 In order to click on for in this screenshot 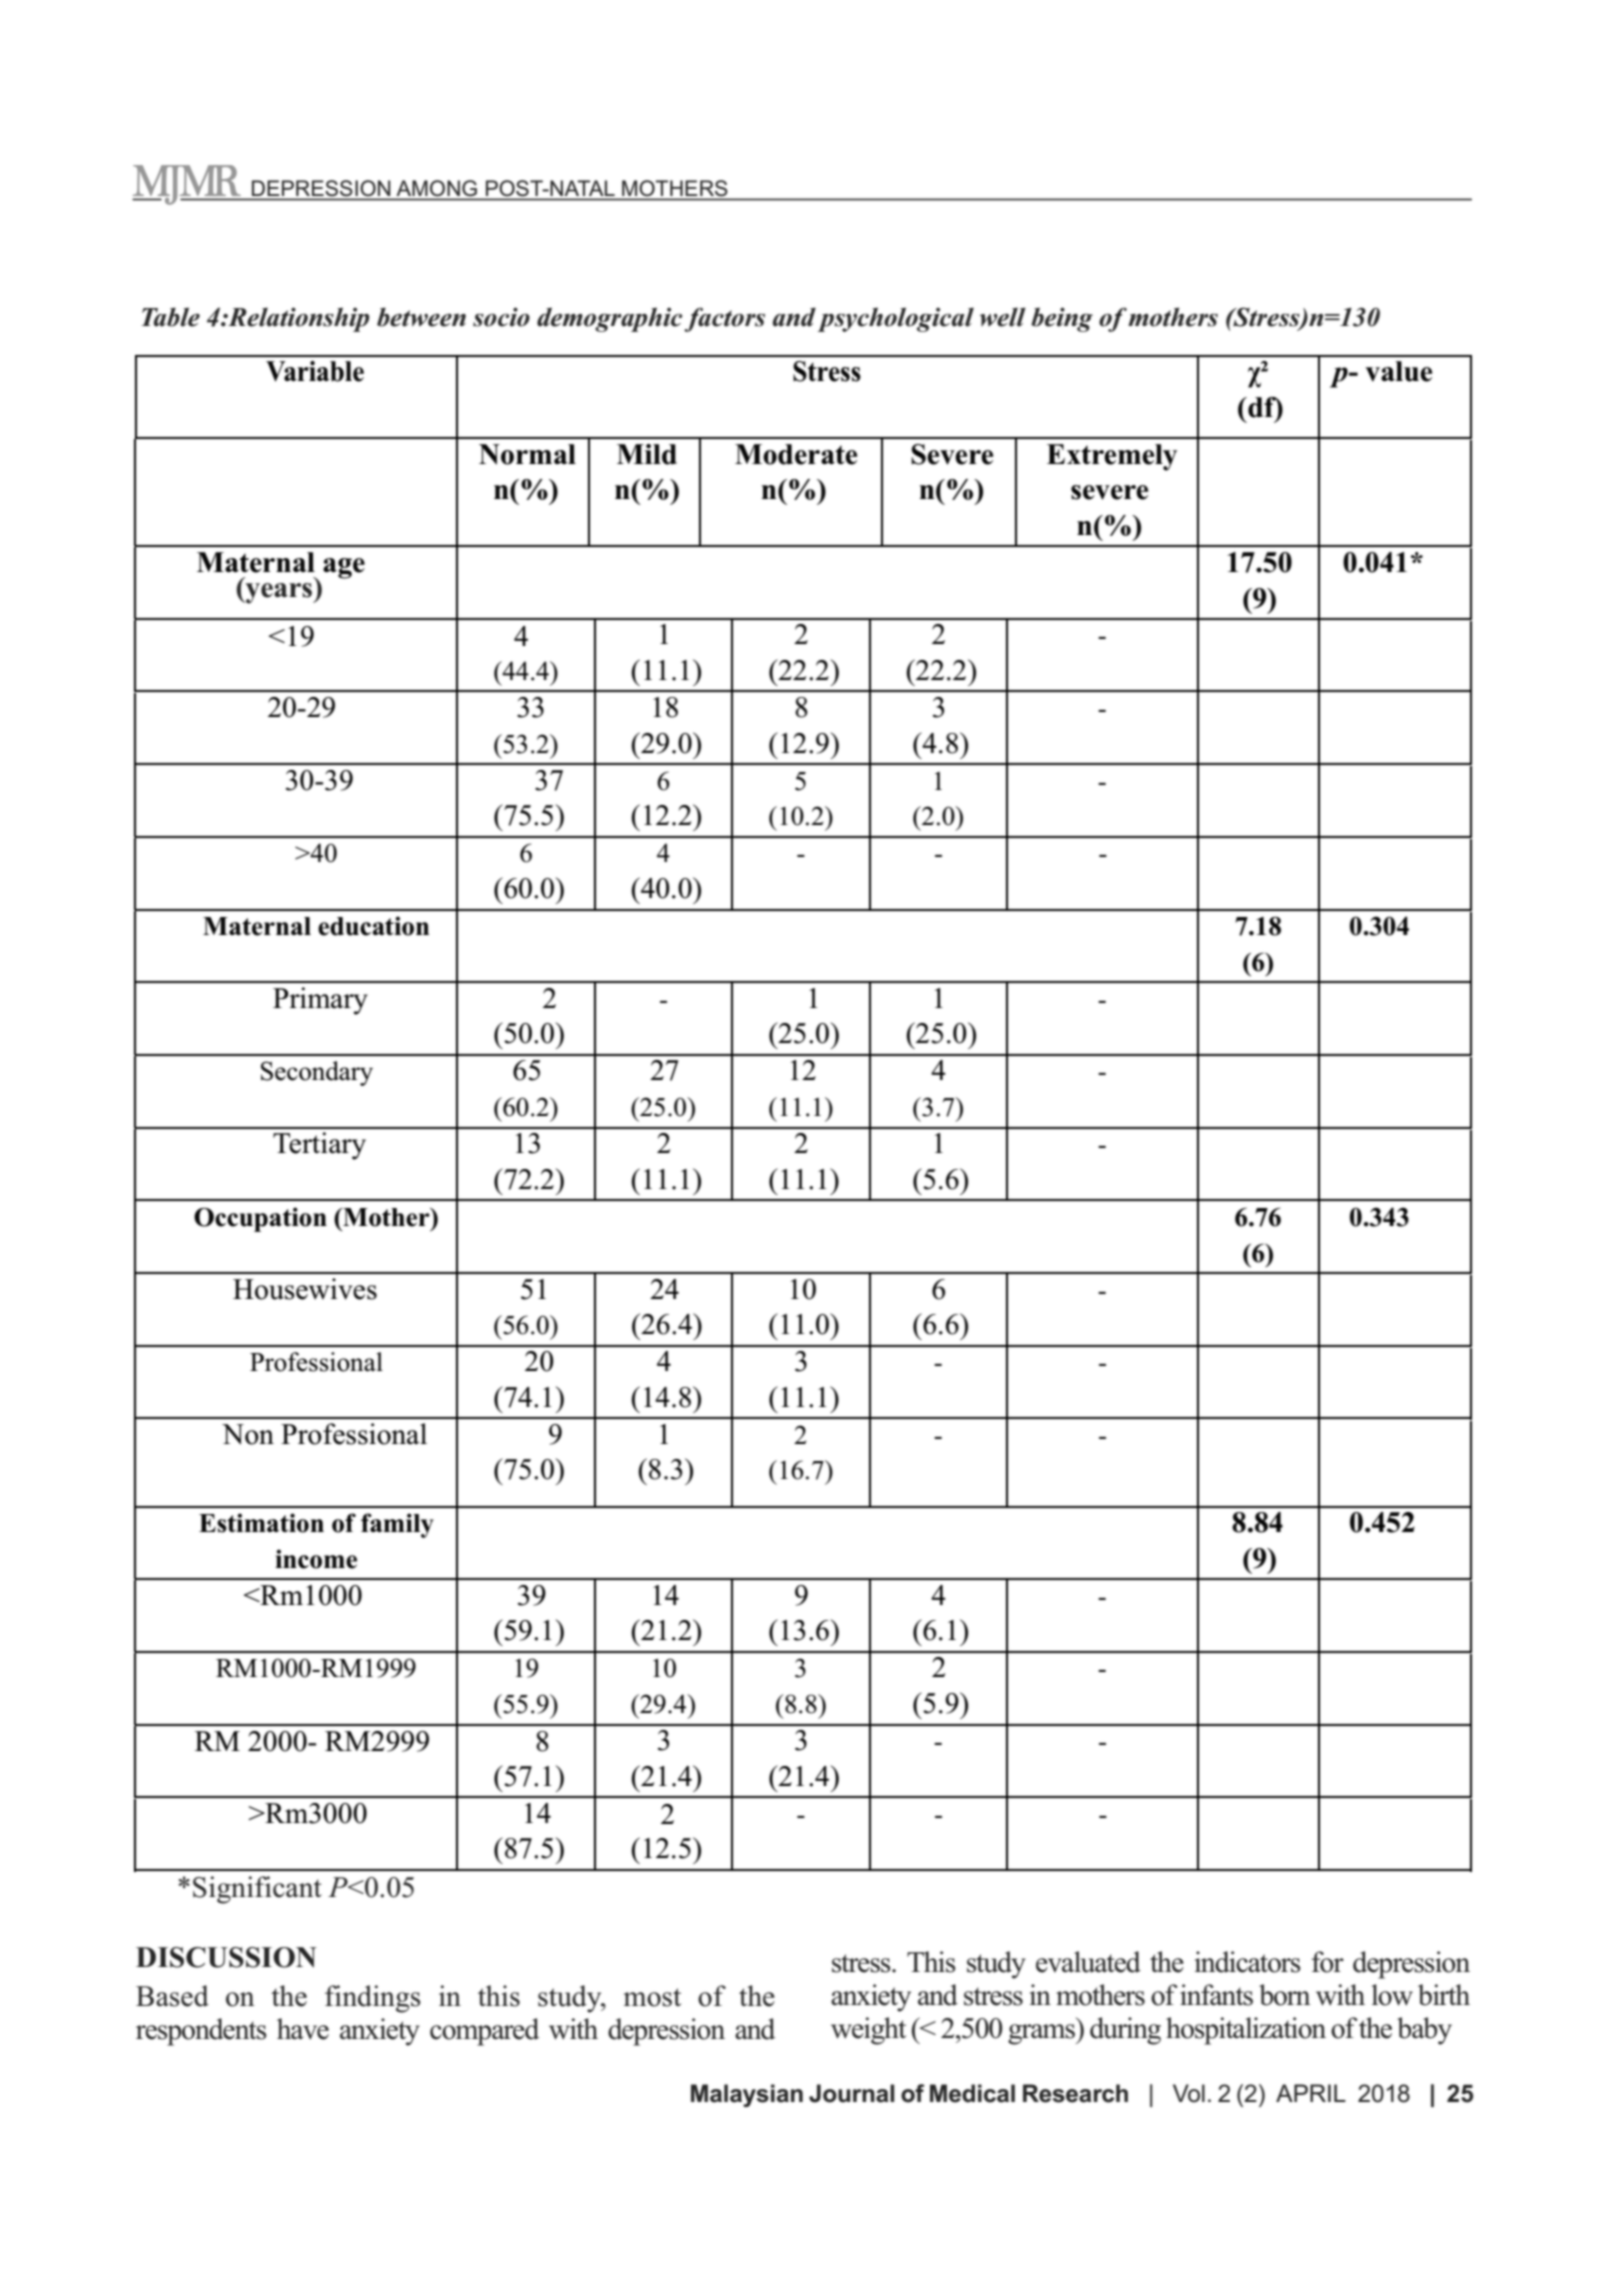, I will do `click(1327, 1962)`.
